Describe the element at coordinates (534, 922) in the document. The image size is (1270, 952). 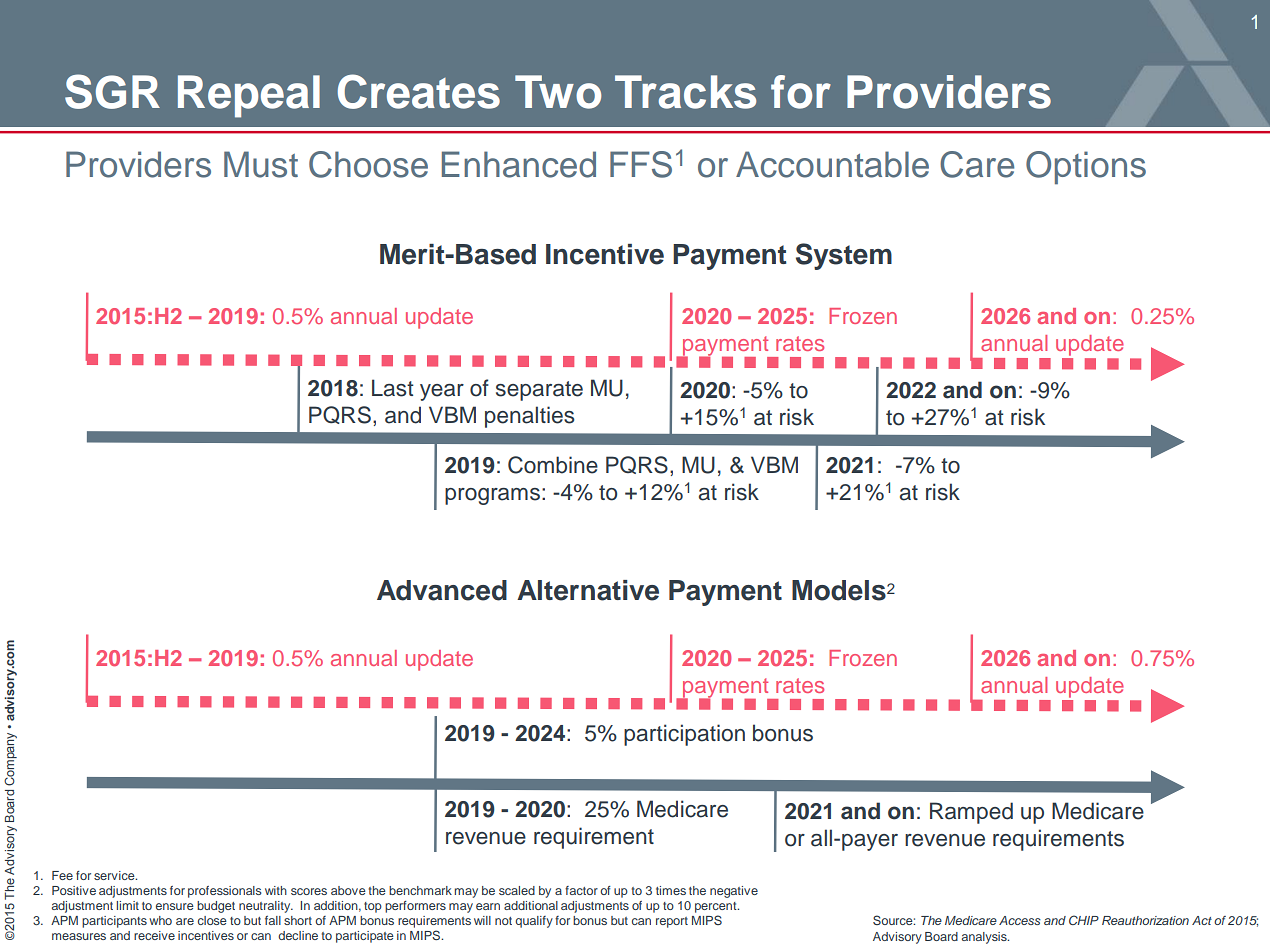
I see `qualify` at that location.
